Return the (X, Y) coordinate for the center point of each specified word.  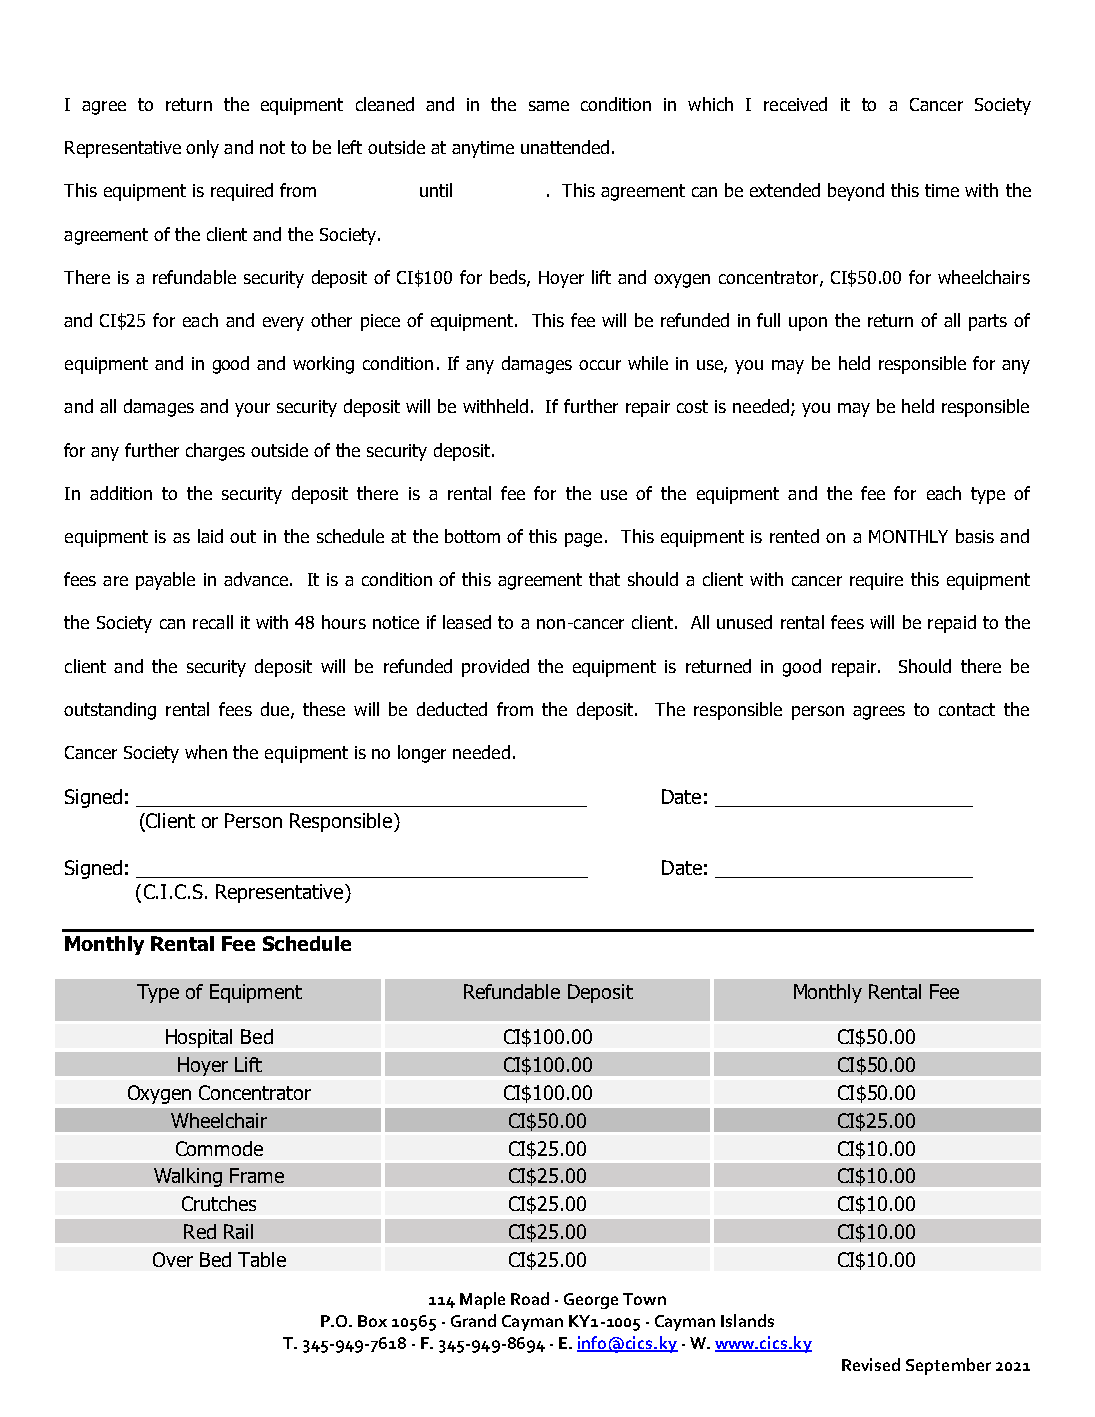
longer (422, 754)
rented (794, 536)
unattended (565, 147)
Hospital (199, 1038)
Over (173, 1259)
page (583, 540)
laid (210, 536)
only (202, 149)
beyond (856, 192)
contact (967, 709)
